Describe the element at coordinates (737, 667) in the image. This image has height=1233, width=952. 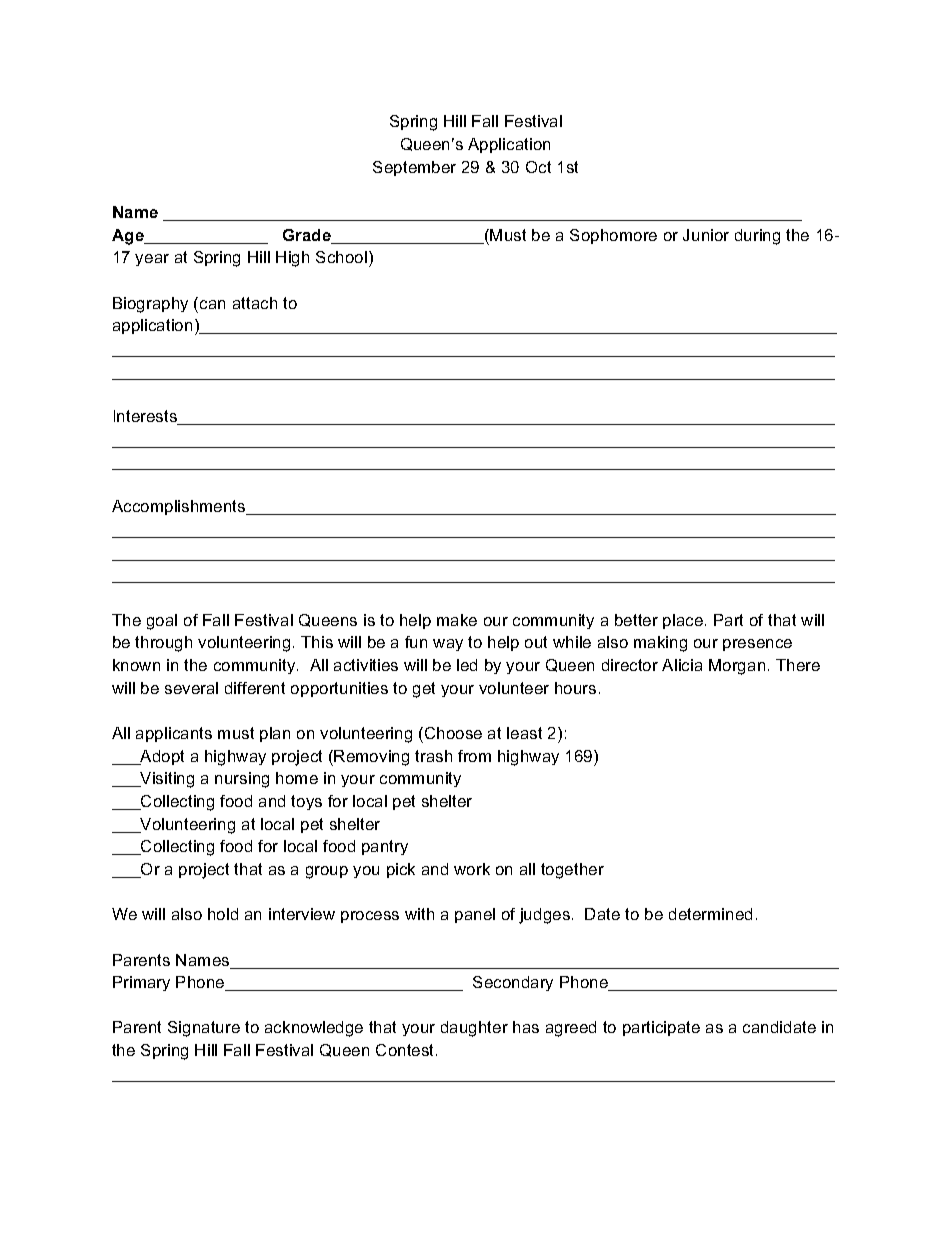
I see `Morgan` at that location.
